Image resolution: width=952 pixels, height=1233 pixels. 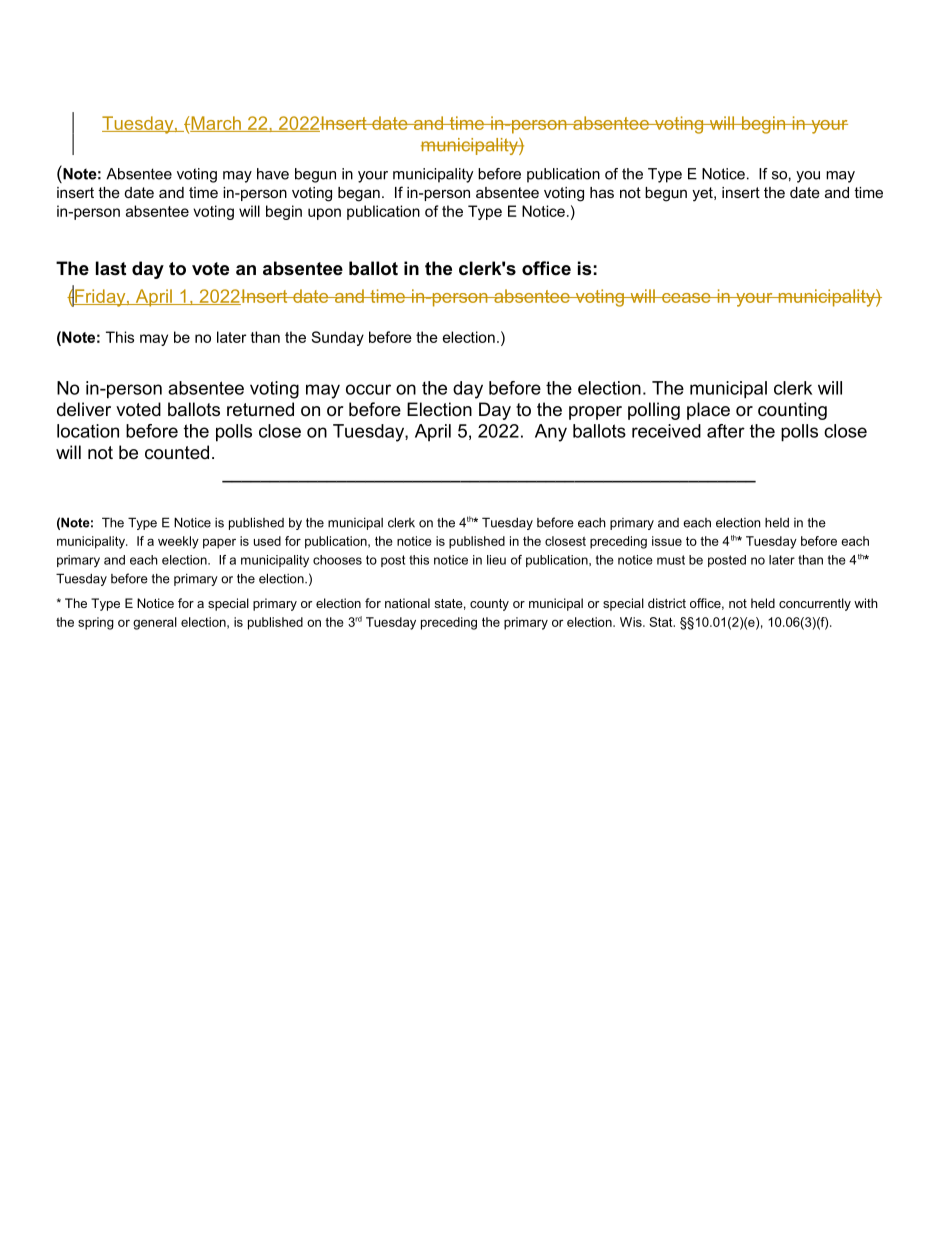 I want to click on March, so click(x=216, y=124).
